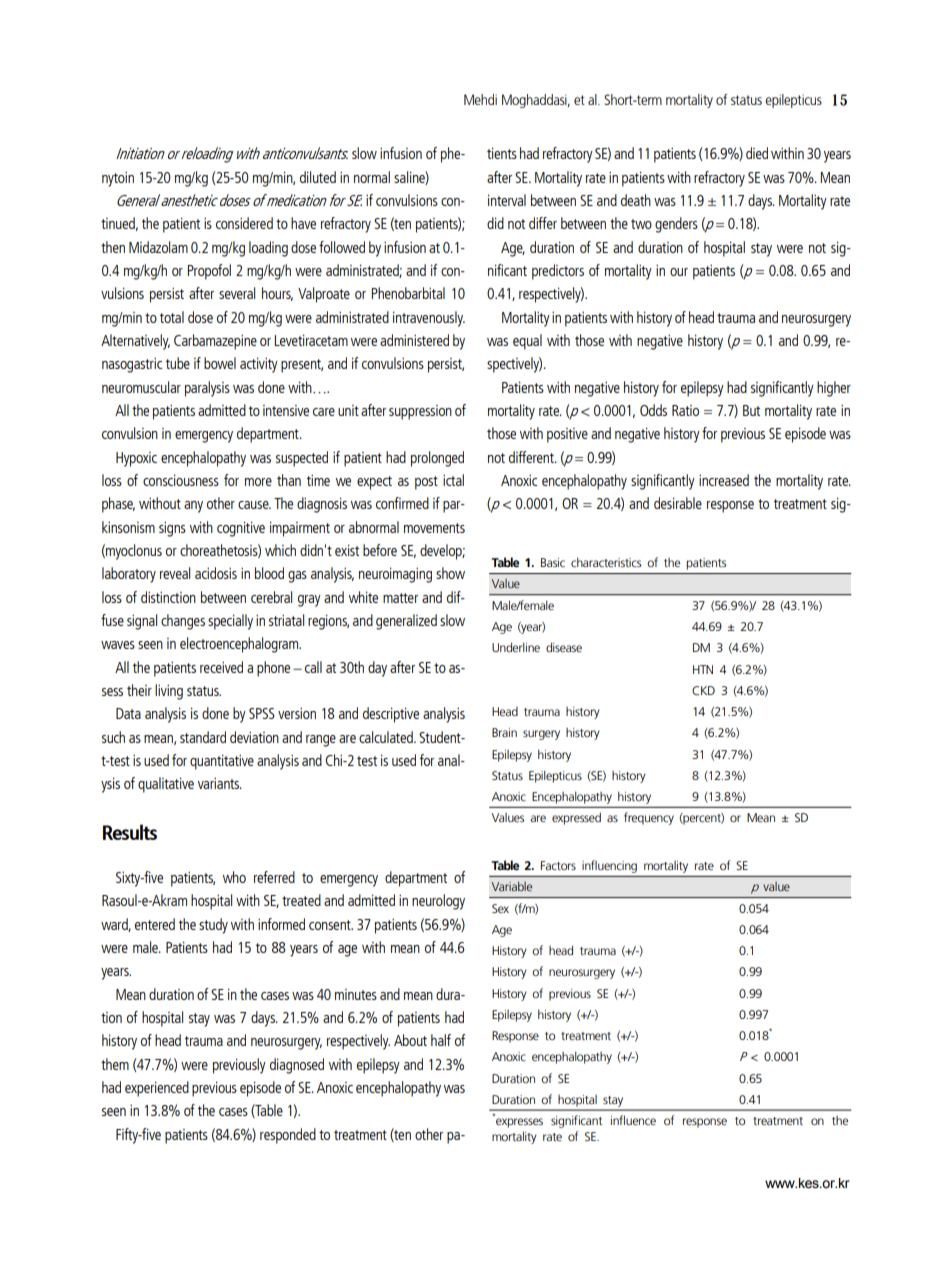 This screenshot has width=952, height=1262. What do you see at coordinates (504, 732) in the screenshot?
I see `Brain` at bounding box center [504, 732].
